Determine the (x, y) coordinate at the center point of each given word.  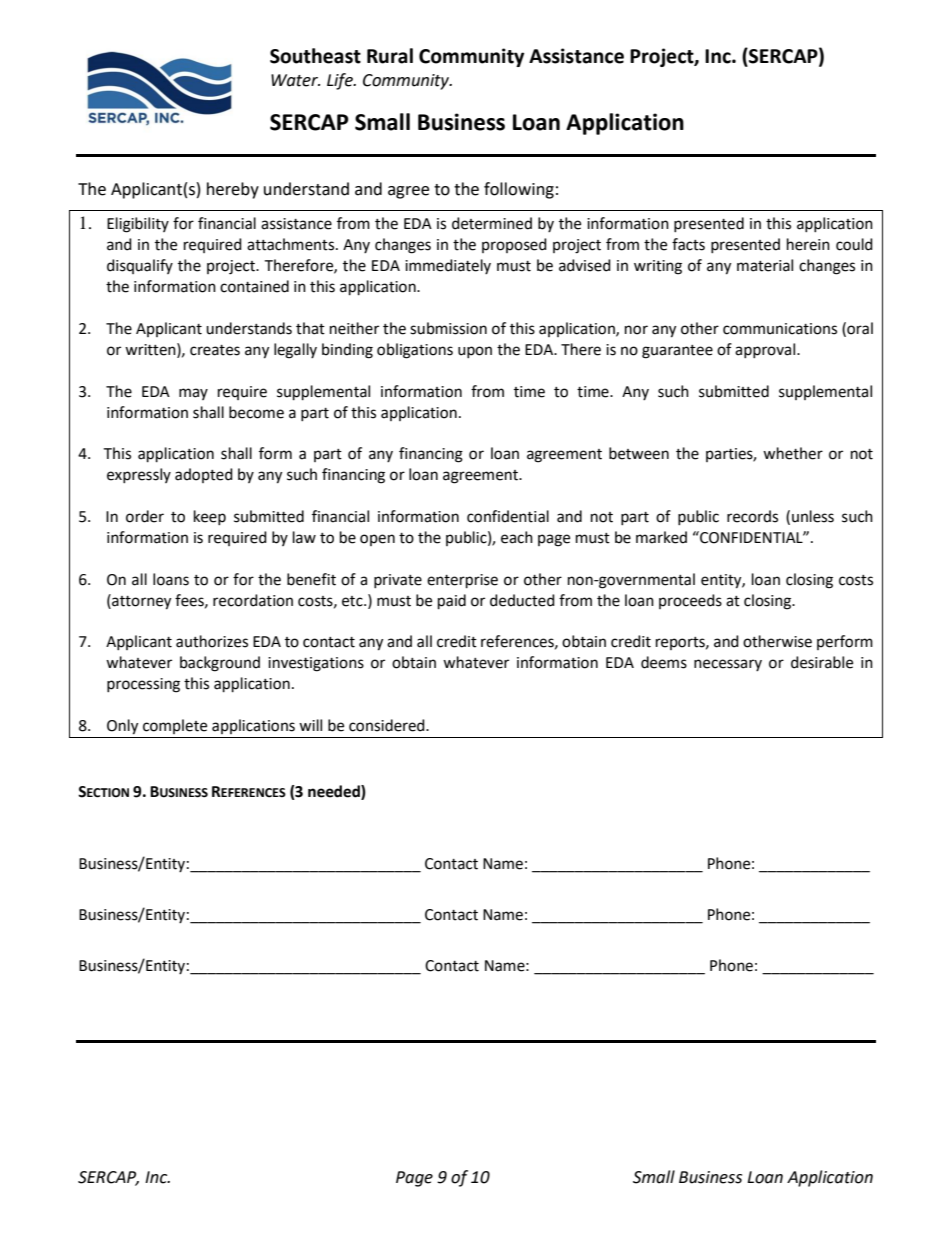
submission (448, 328)
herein (808, 244)
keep (210, 517)
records (752, 516)
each (517, 537)
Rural (390, 56)
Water (295, 80)
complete (175, 726)
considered (388, 725)
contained (254, 286)
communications (780, 329)
